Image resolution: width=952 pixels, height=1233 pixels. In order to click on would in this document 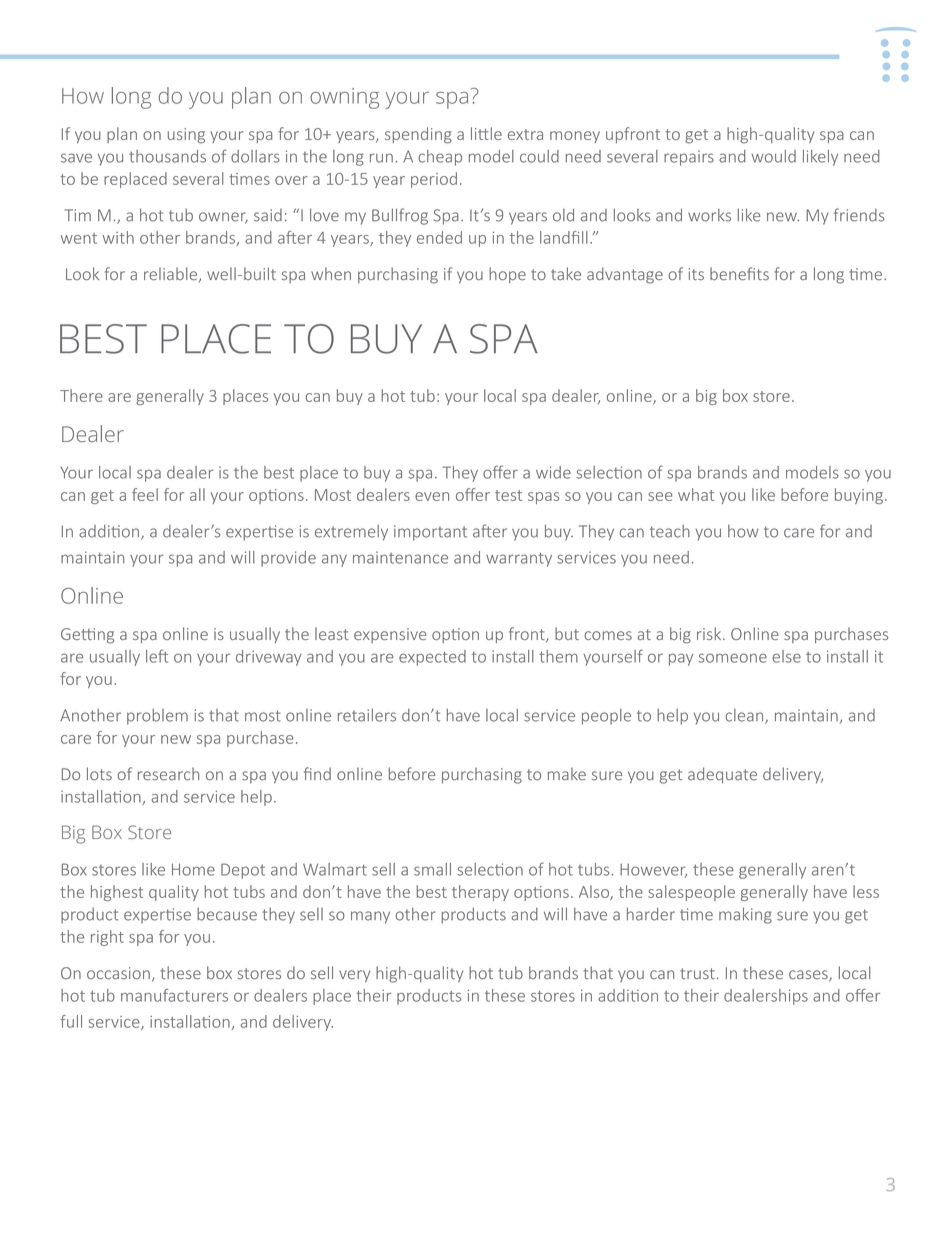, I will do `click(774, 156)`.
